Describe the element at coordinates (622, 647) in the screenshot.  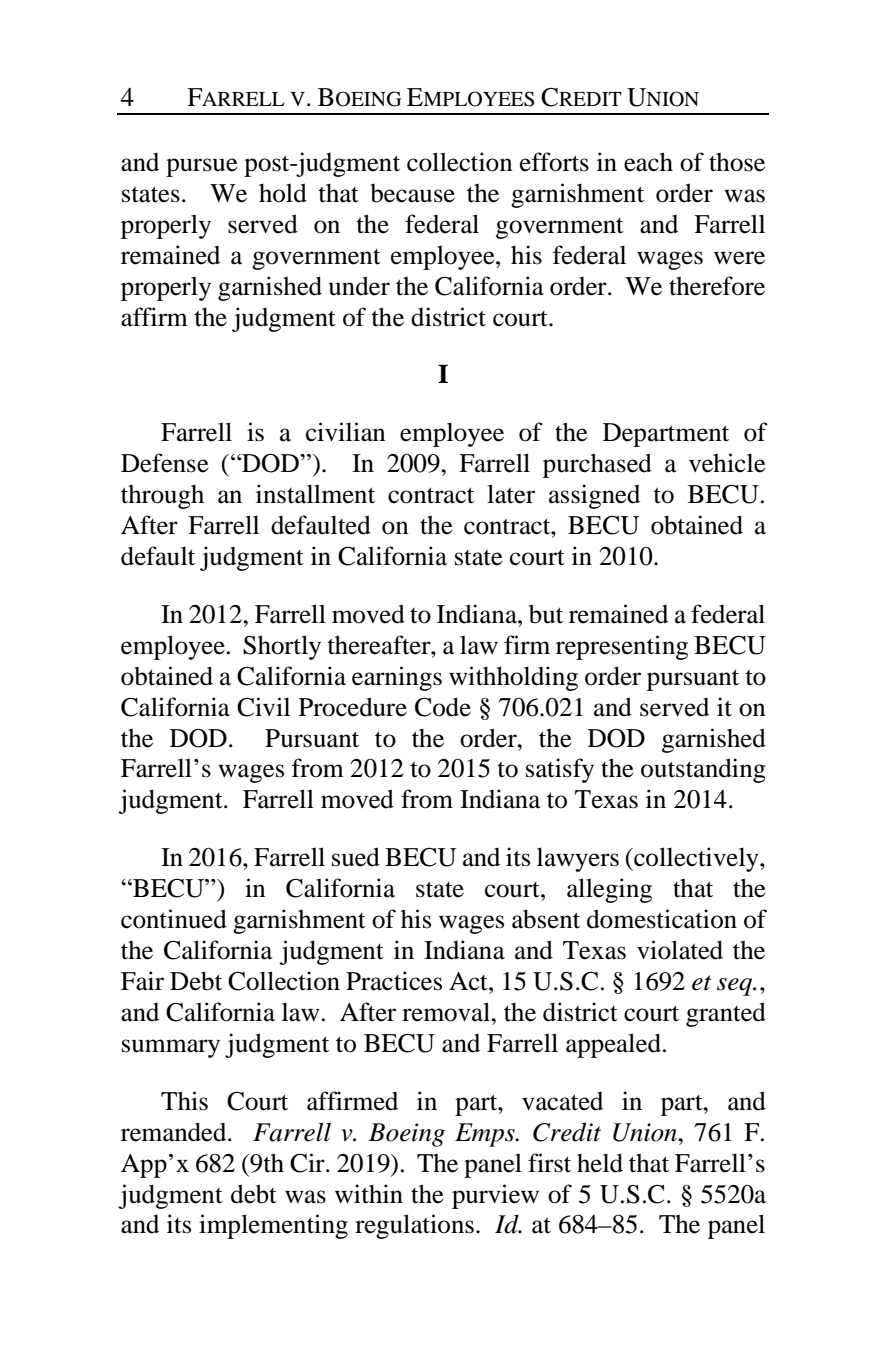
I see `representing` at that location.
